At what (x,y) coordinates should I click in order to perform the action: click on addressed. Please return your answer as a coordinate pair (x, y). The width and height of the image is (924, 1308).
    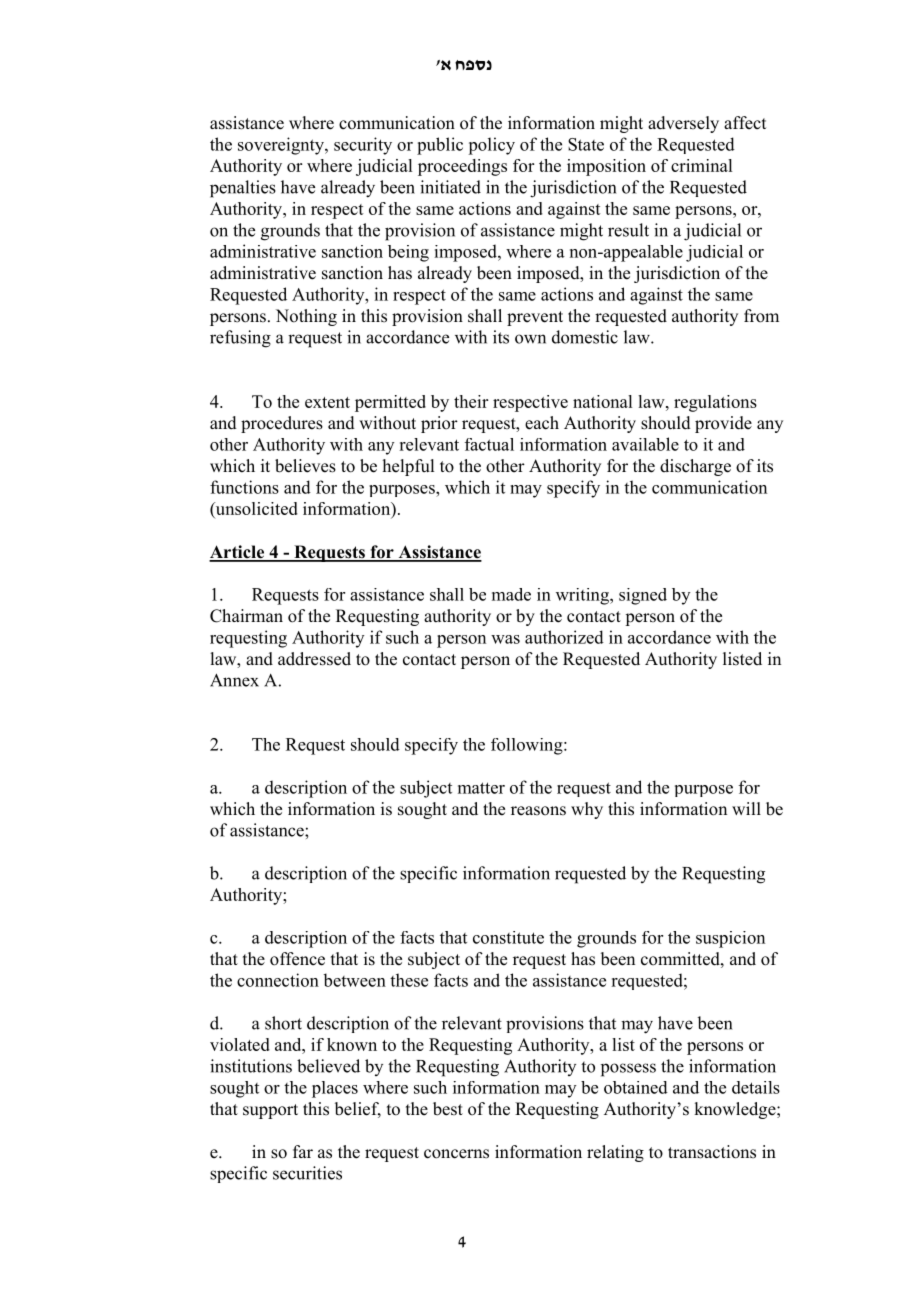
    Looking at the image, I should click on (314, 659).
